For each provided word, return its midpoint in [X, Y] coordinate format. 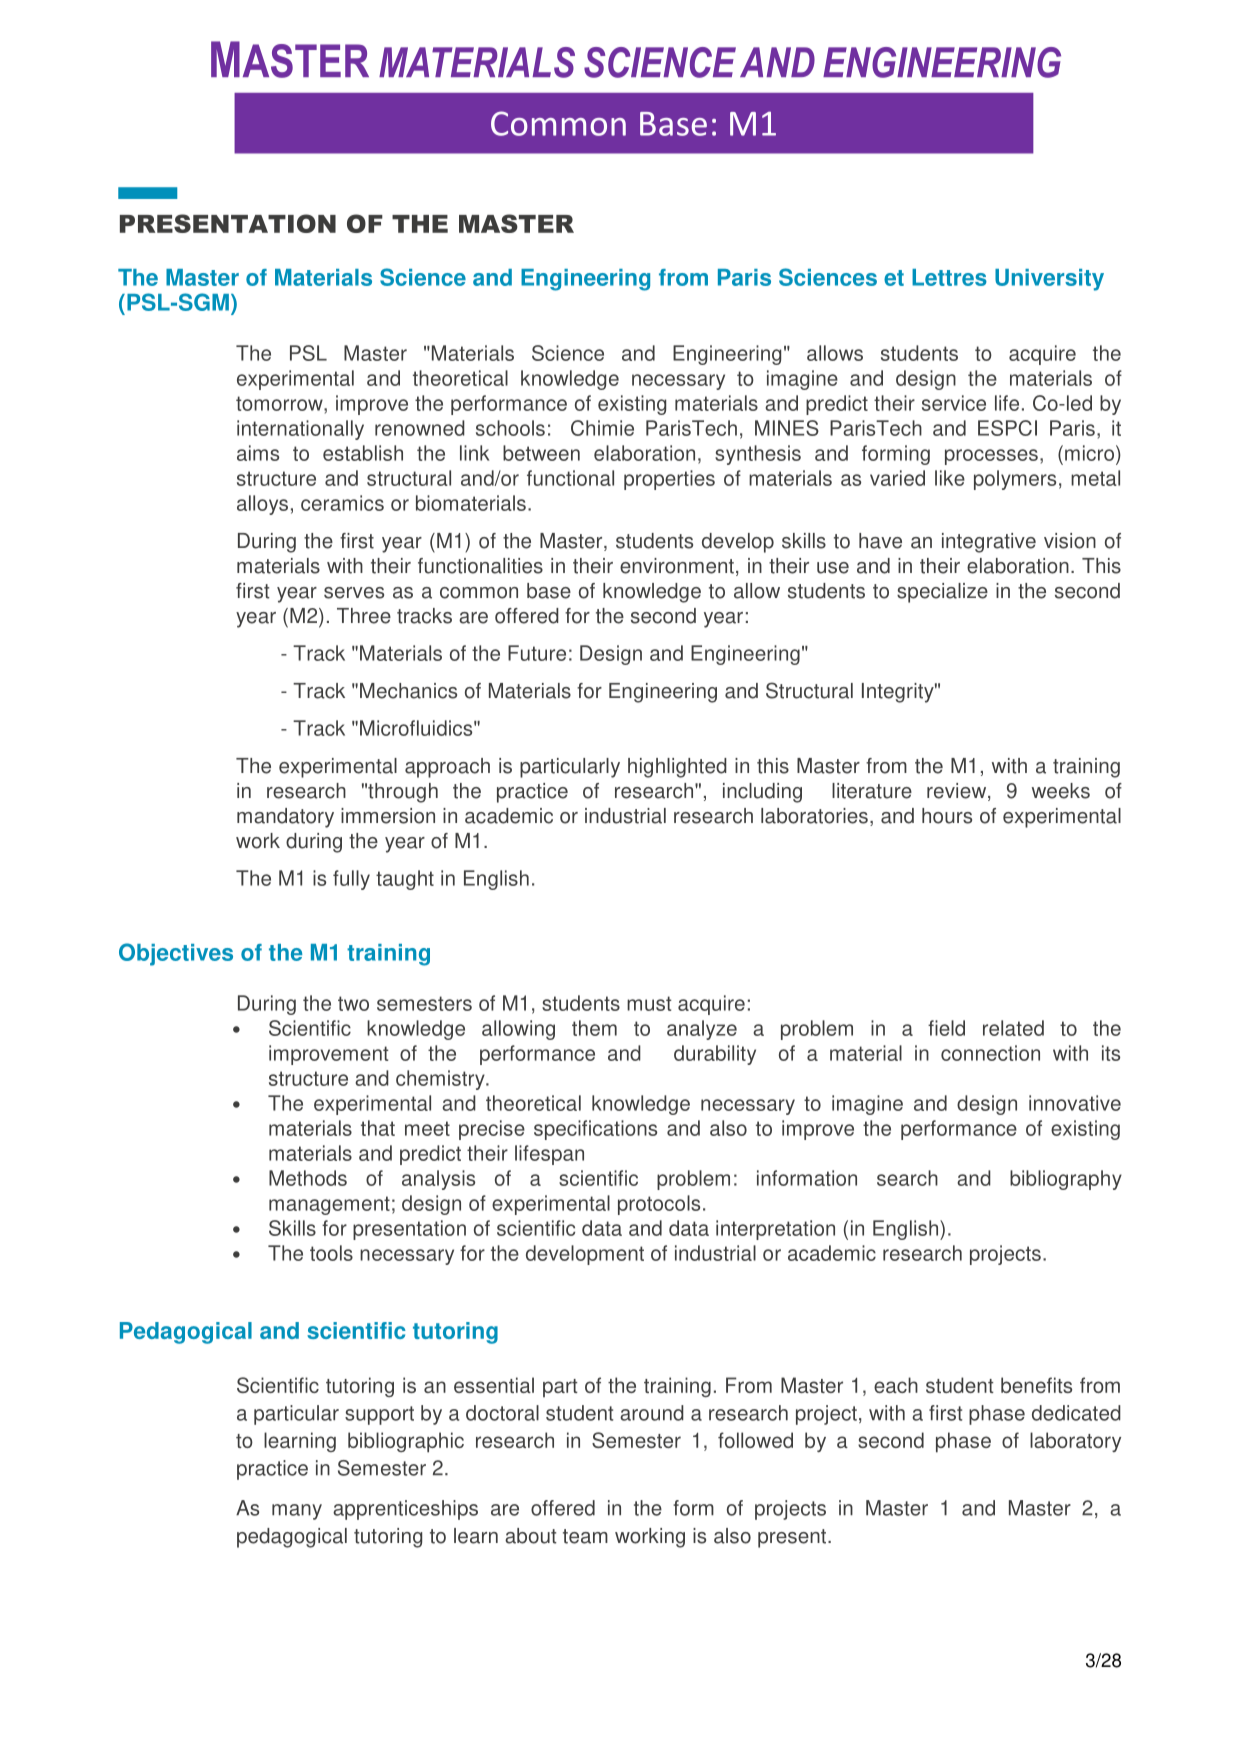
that [378, 1128]
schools [510, 428]
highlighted [677, 768]
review [958, 792]
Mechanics [408, 691]
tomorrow [280, 403]
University [1049, 280]
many [297, 1512]
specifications [595, 1130]
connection [990, 1053]
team [585, 1536]
